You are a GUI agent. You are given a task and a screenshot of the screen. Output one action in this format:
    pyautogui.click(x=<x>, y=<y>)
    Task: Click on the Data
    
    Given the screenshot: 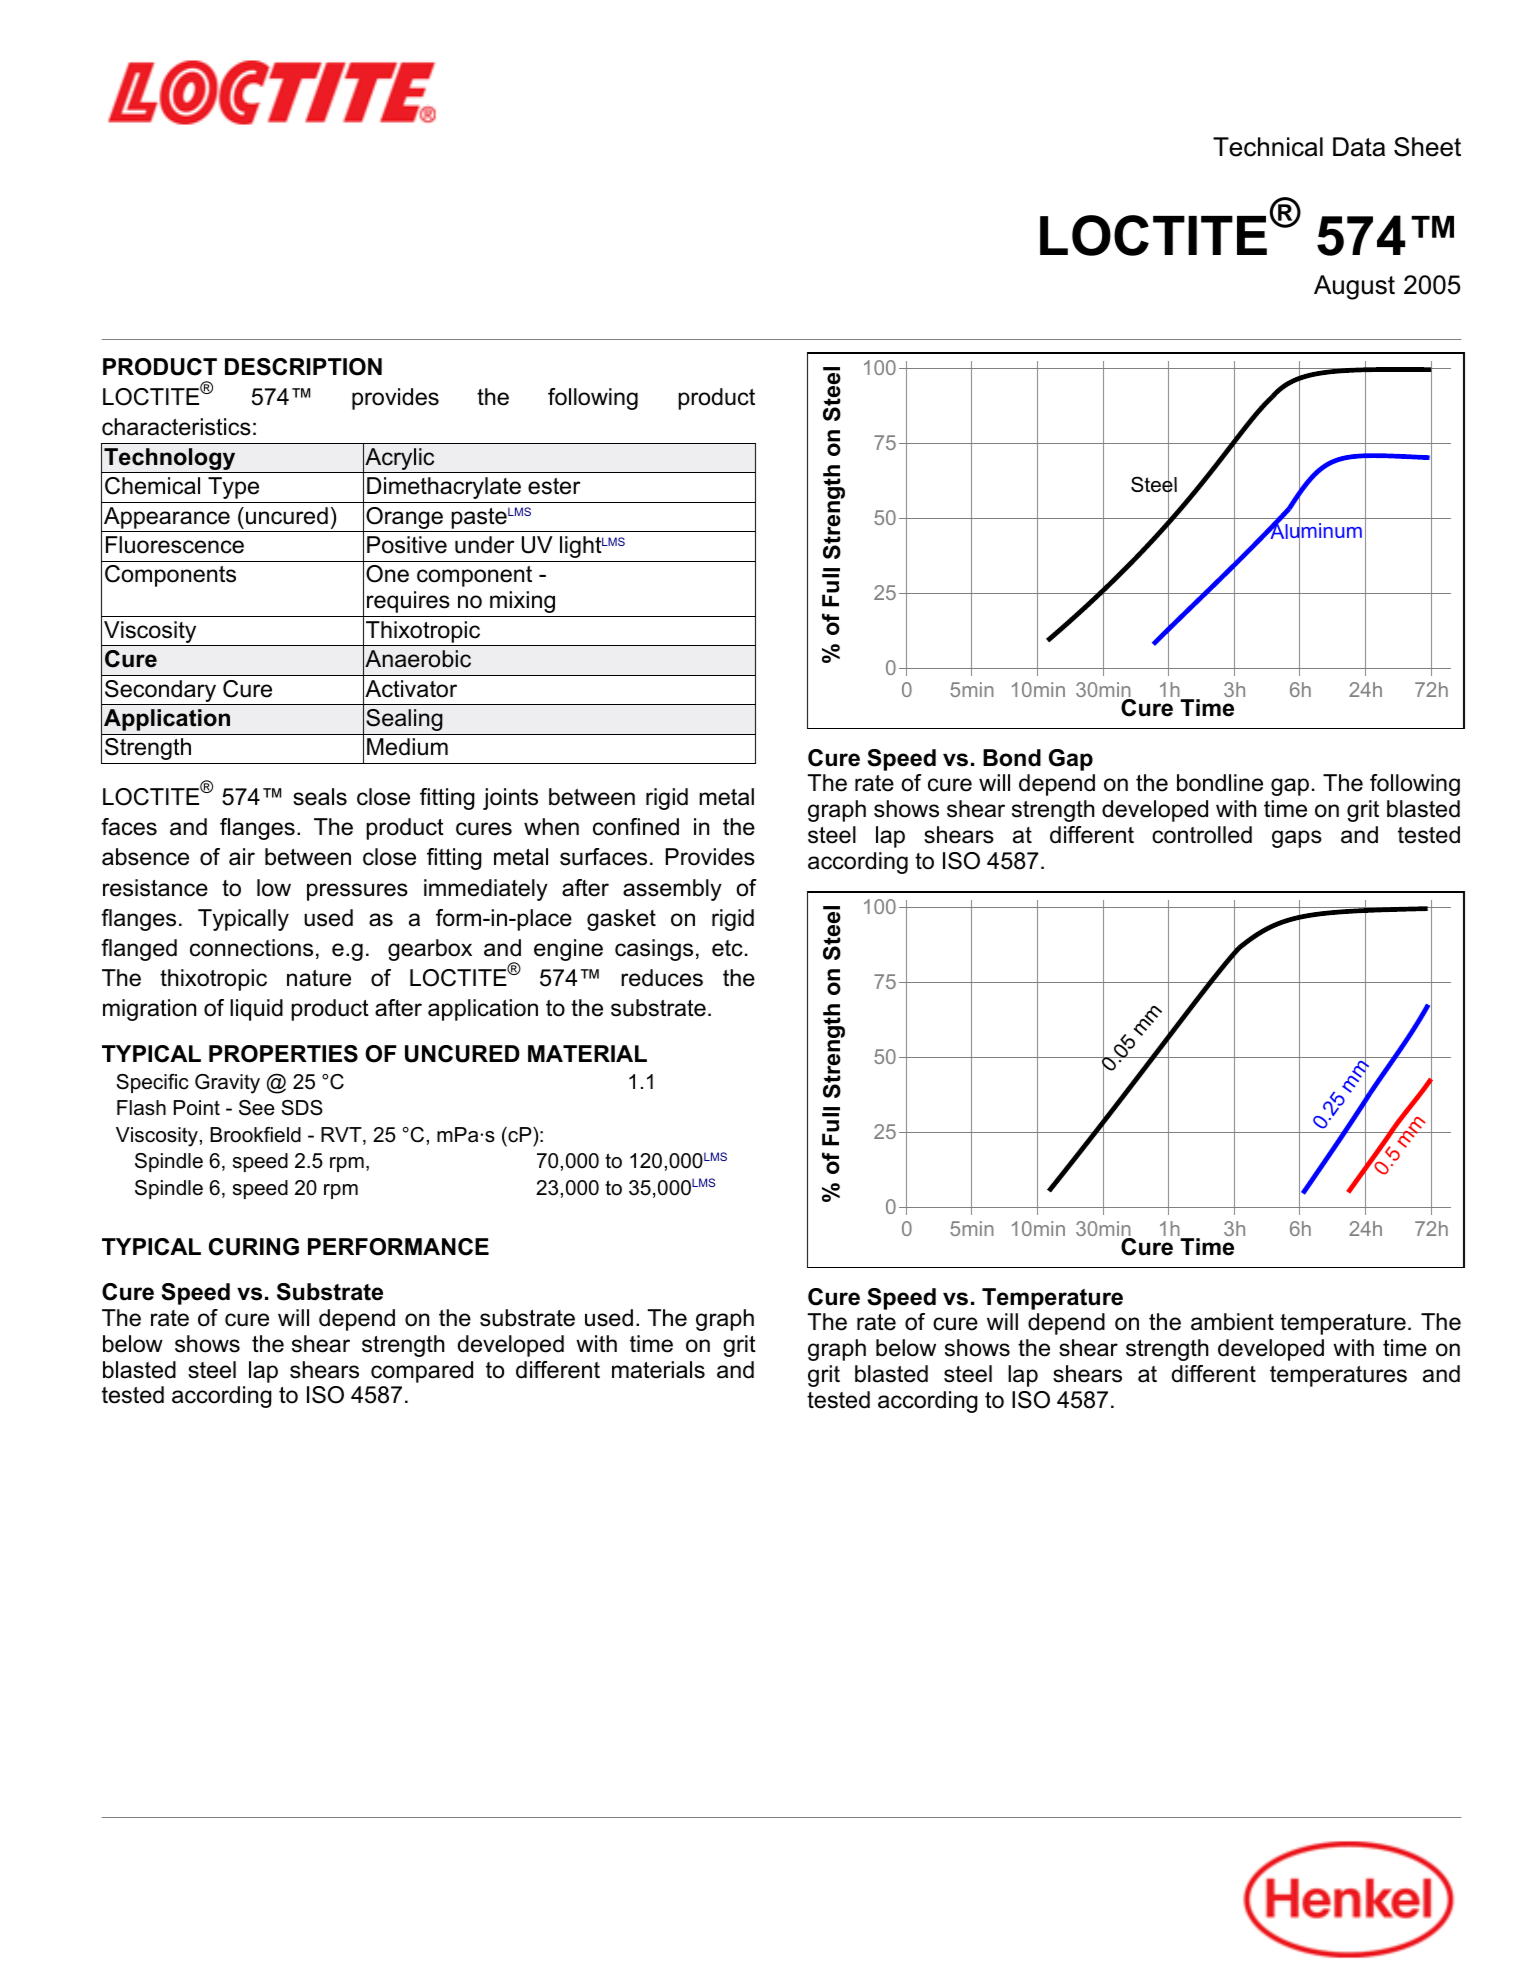 What is the action you would take?
    pyautogui.click(x=1359, y=147)
